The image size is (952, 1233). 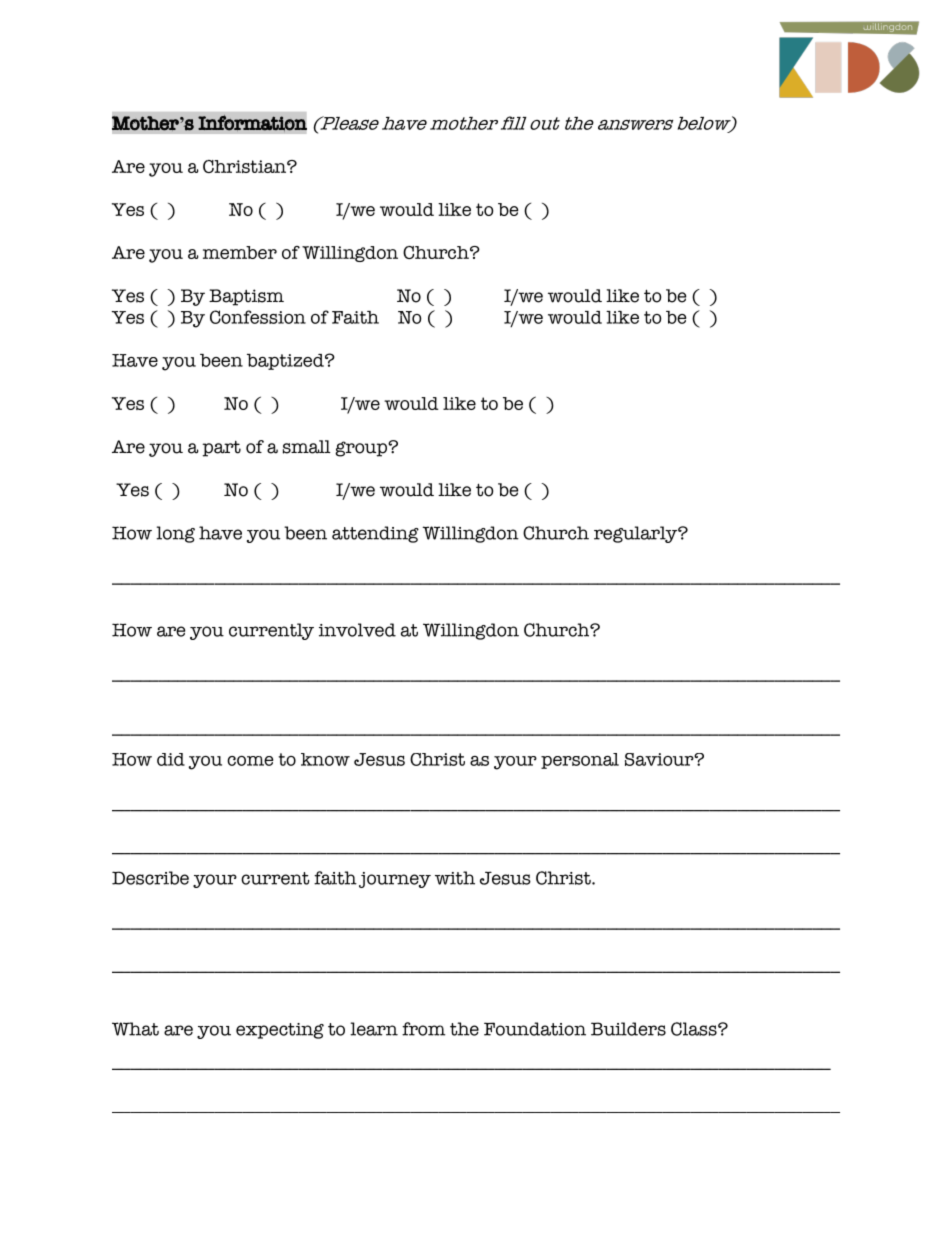 I want to click on journey, so click(x=395, y=880).
